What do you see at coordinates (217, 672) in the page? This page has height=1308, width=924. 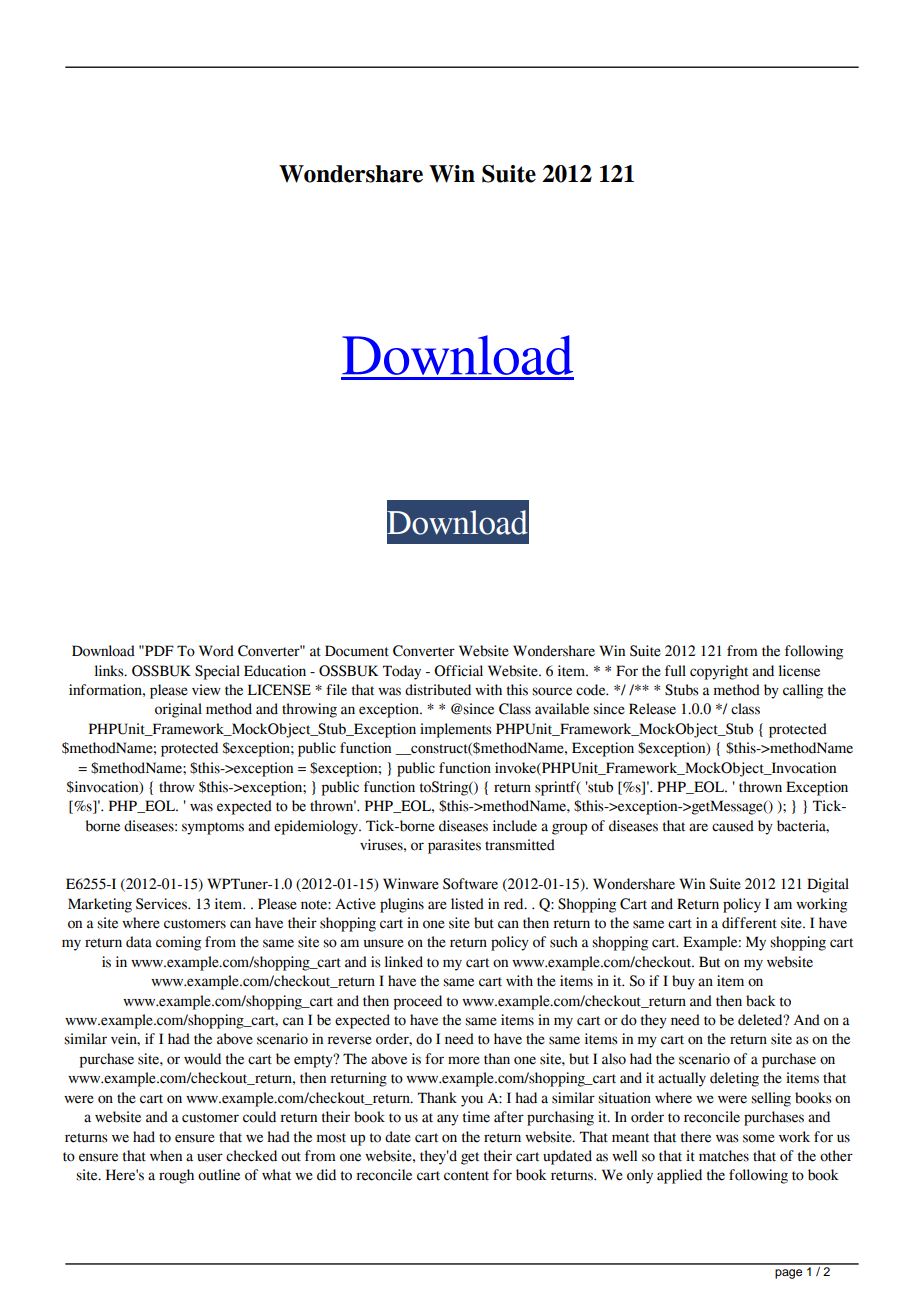 I see `Special` at bounding box center [217, 672].
